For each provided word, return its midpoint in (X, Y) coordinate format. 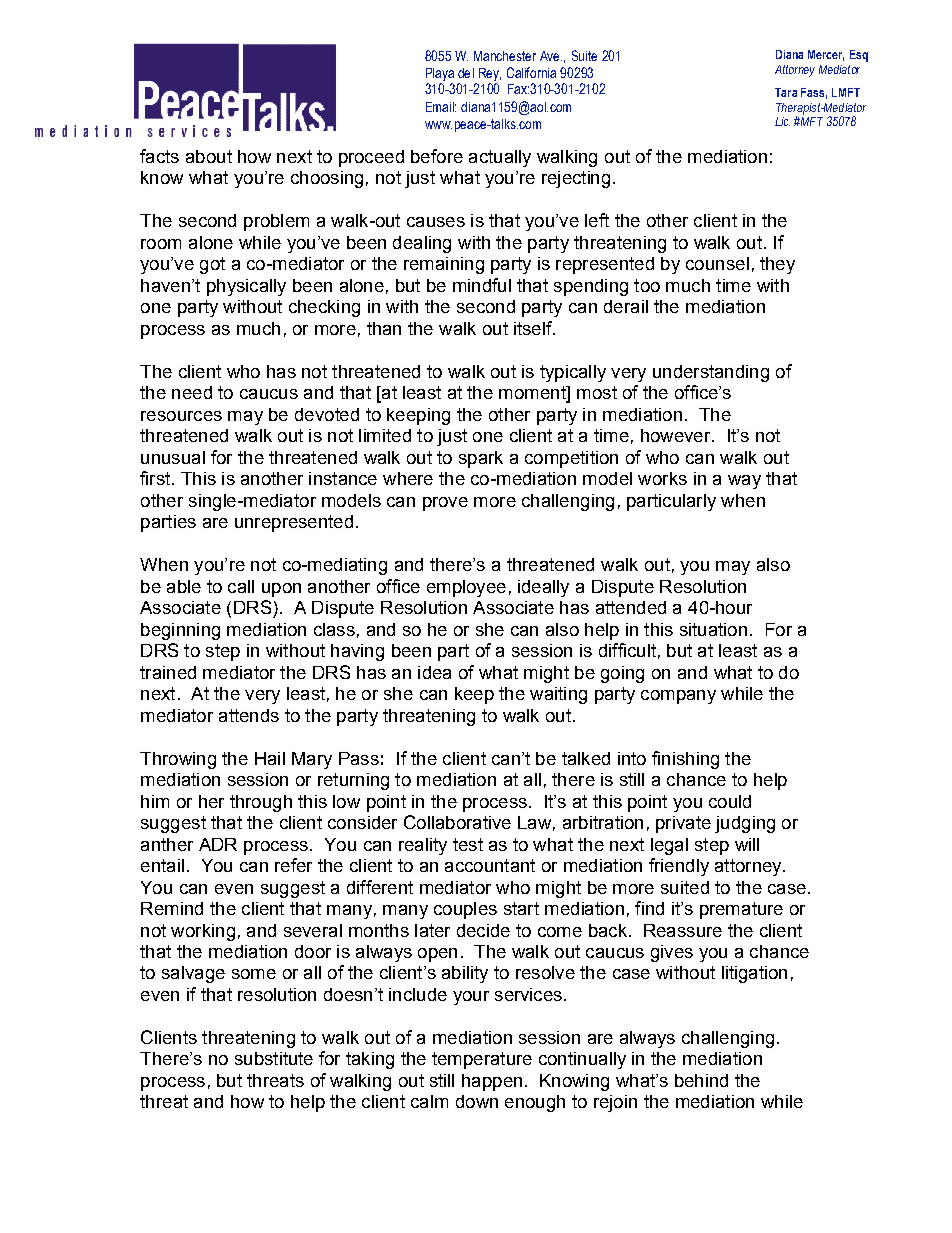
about (209, 156)
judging (745, 824)
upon (281, 590)
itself (534, 328)
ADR (218, 844)
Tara (786, 92)
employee (466, 588)
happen (492, 1082)
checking (324, 308)
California (531, 72)
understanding (711, 373)
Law (534, 822)
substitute (274, 1058)
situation (713, 629)
